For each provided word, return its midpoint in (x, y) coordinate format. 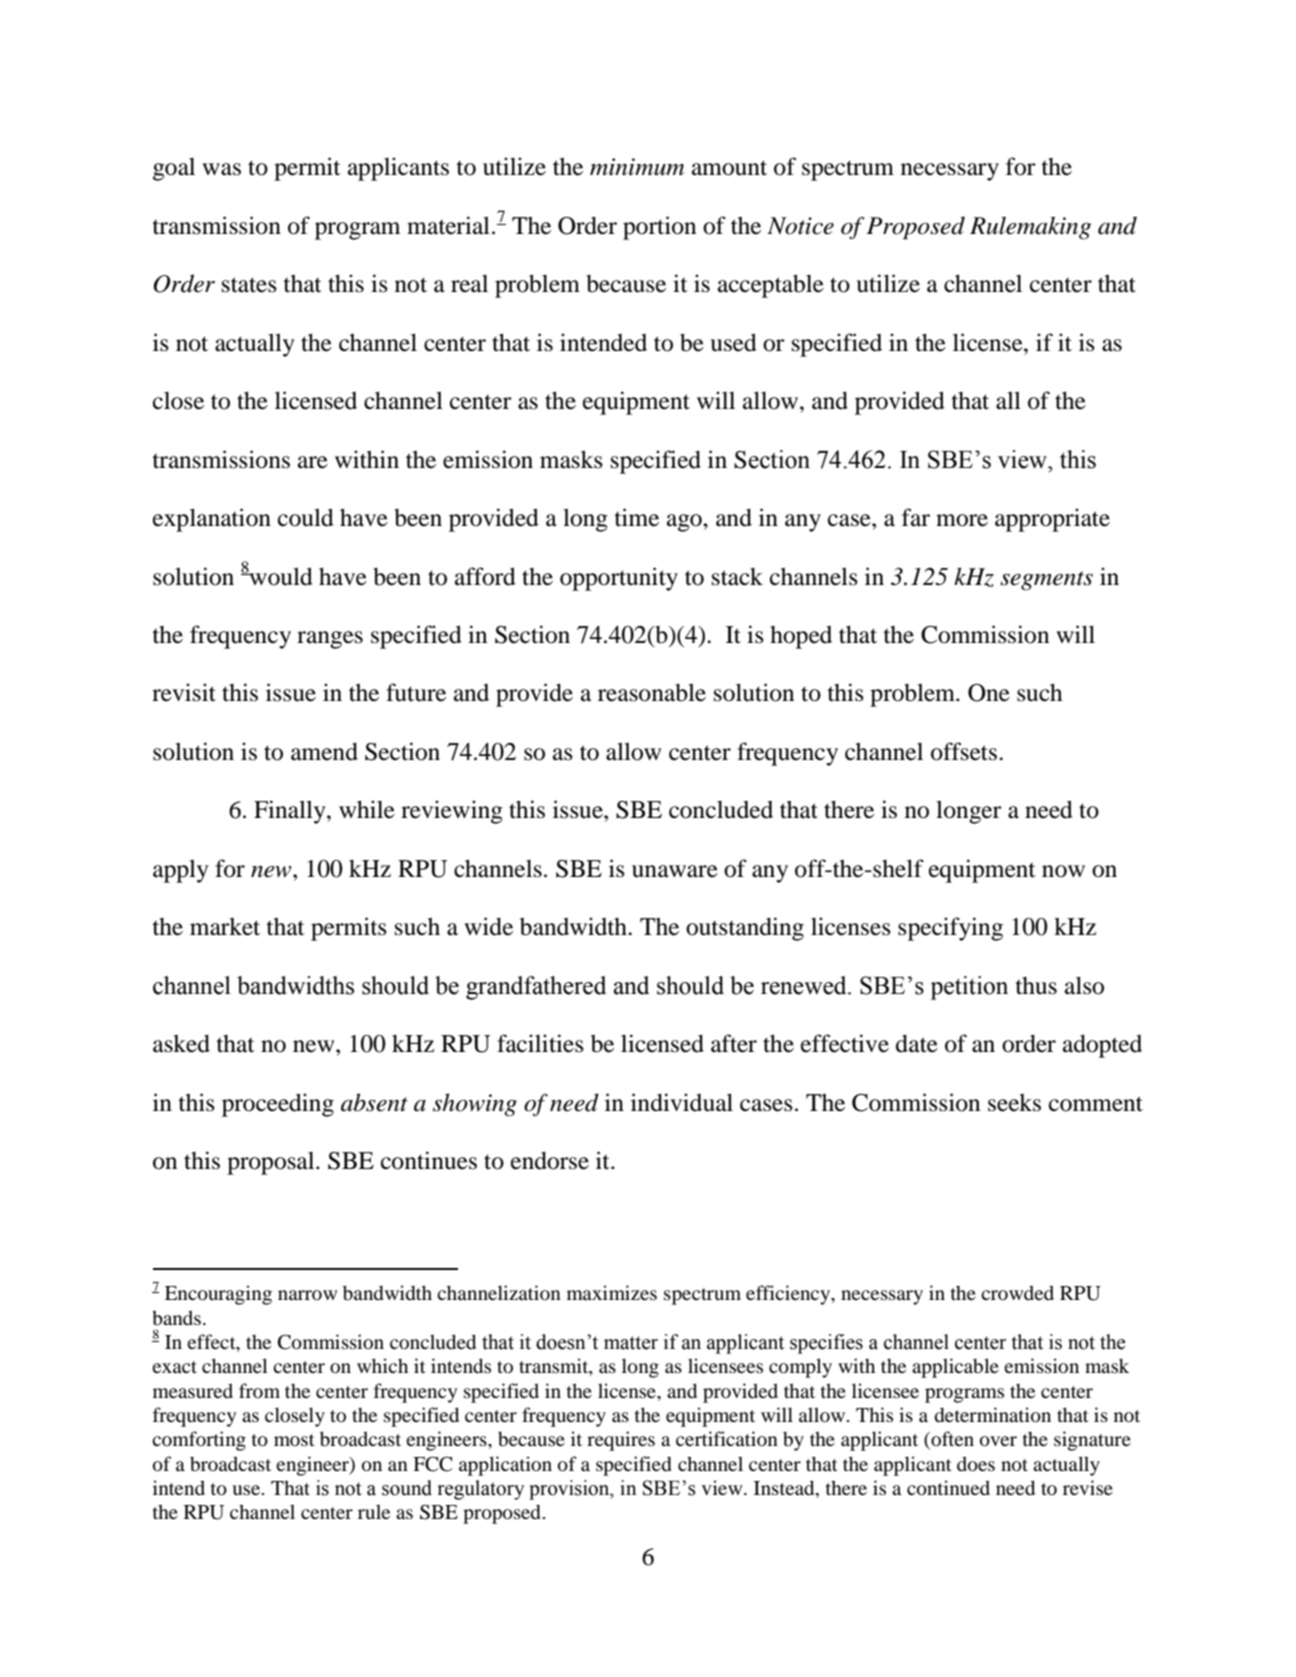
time (636, 517)
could (306, 517)
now (1063, 871)
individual (682, 1102)
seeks (1014, 1103)
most (294, 1440)
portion (659, 228)
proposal (272, 1163)
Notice (800, 226)
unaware (675, 871)
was (221, 169)
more (962, 520)
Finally (291, 812)
